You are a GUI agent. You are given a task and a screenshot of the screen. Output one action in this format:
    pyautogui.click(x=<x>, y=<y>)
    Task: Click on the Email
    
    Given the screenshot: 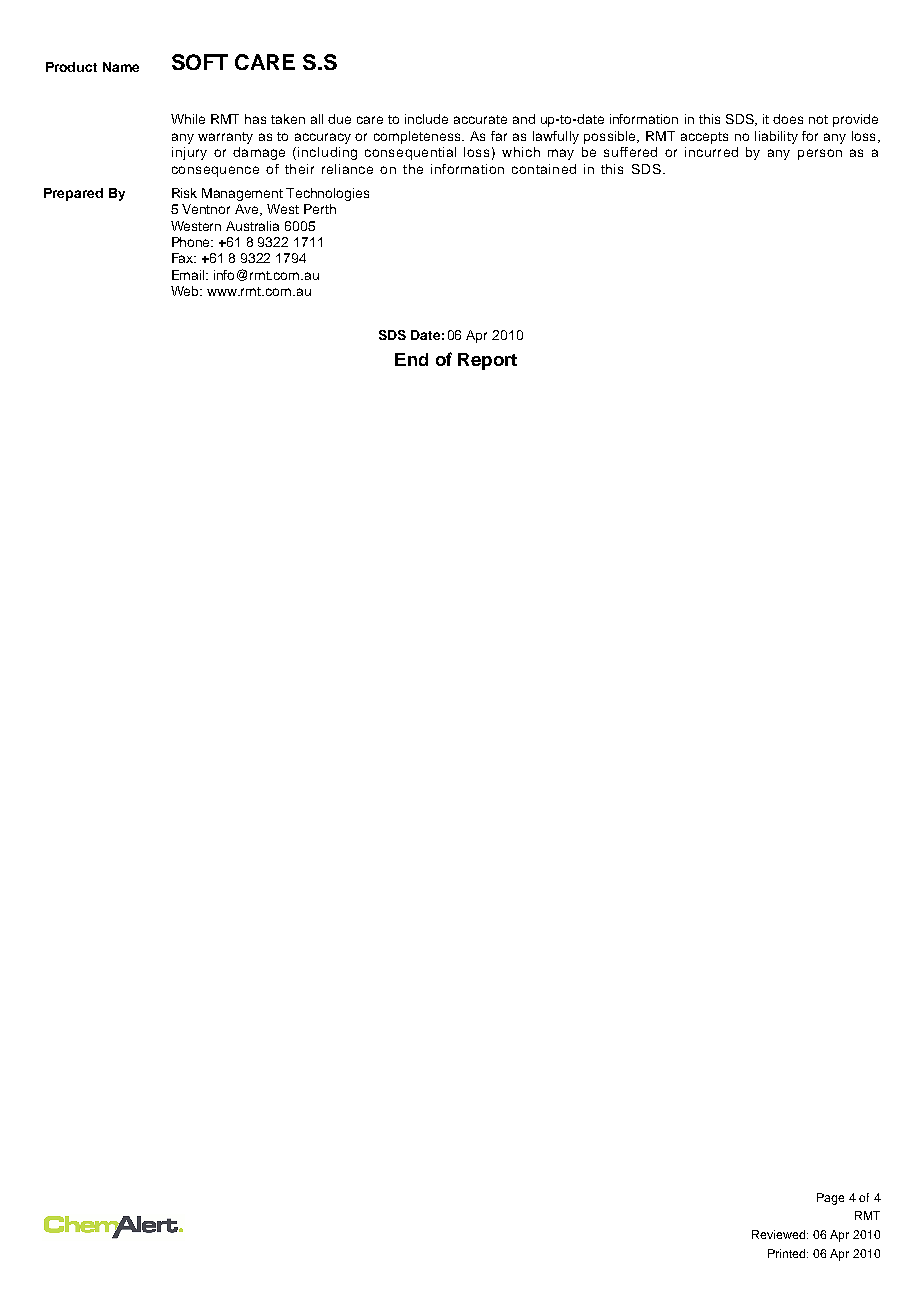 What is the action you would take?
    pyautogui.click(x=189, y=275)
